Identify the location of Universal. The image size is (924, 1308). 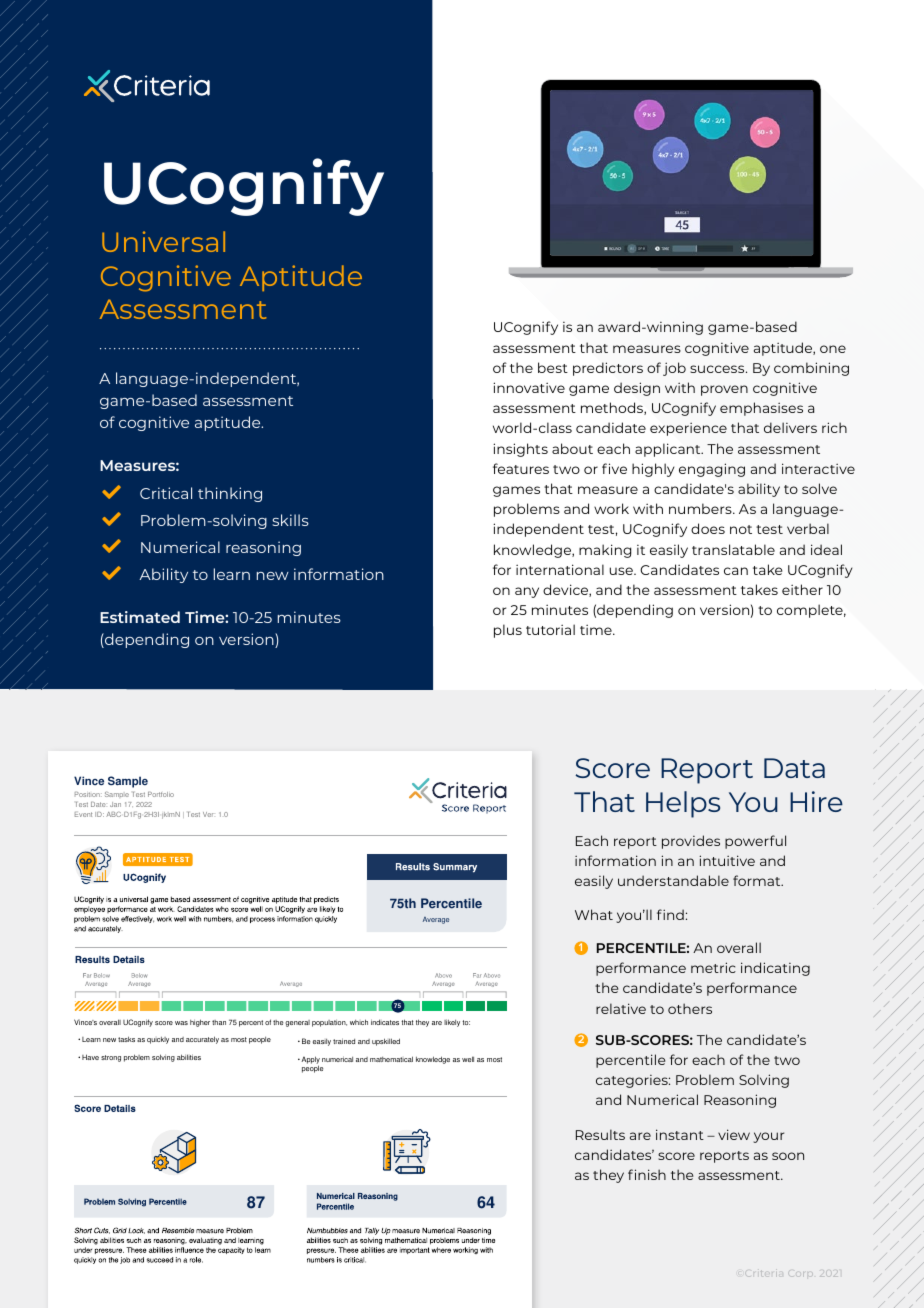
(163, 241).
